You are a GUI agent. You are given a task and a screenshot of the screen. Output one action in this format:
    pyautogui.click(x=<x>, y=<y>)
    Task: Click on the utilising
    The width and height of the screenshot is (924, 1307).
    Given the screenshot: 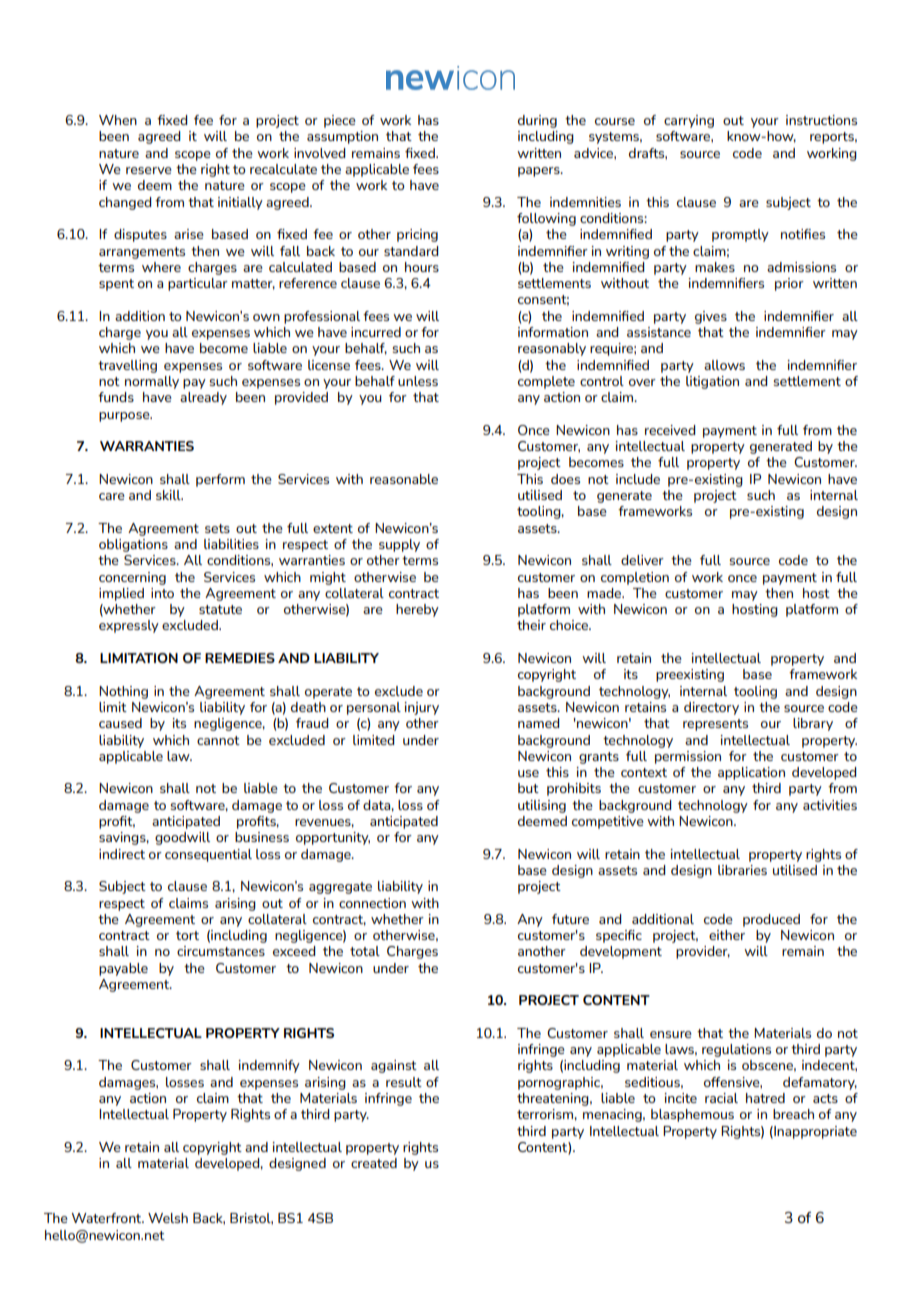 What is the action you would take?
    pyautogui.click(x=542, y=806)
